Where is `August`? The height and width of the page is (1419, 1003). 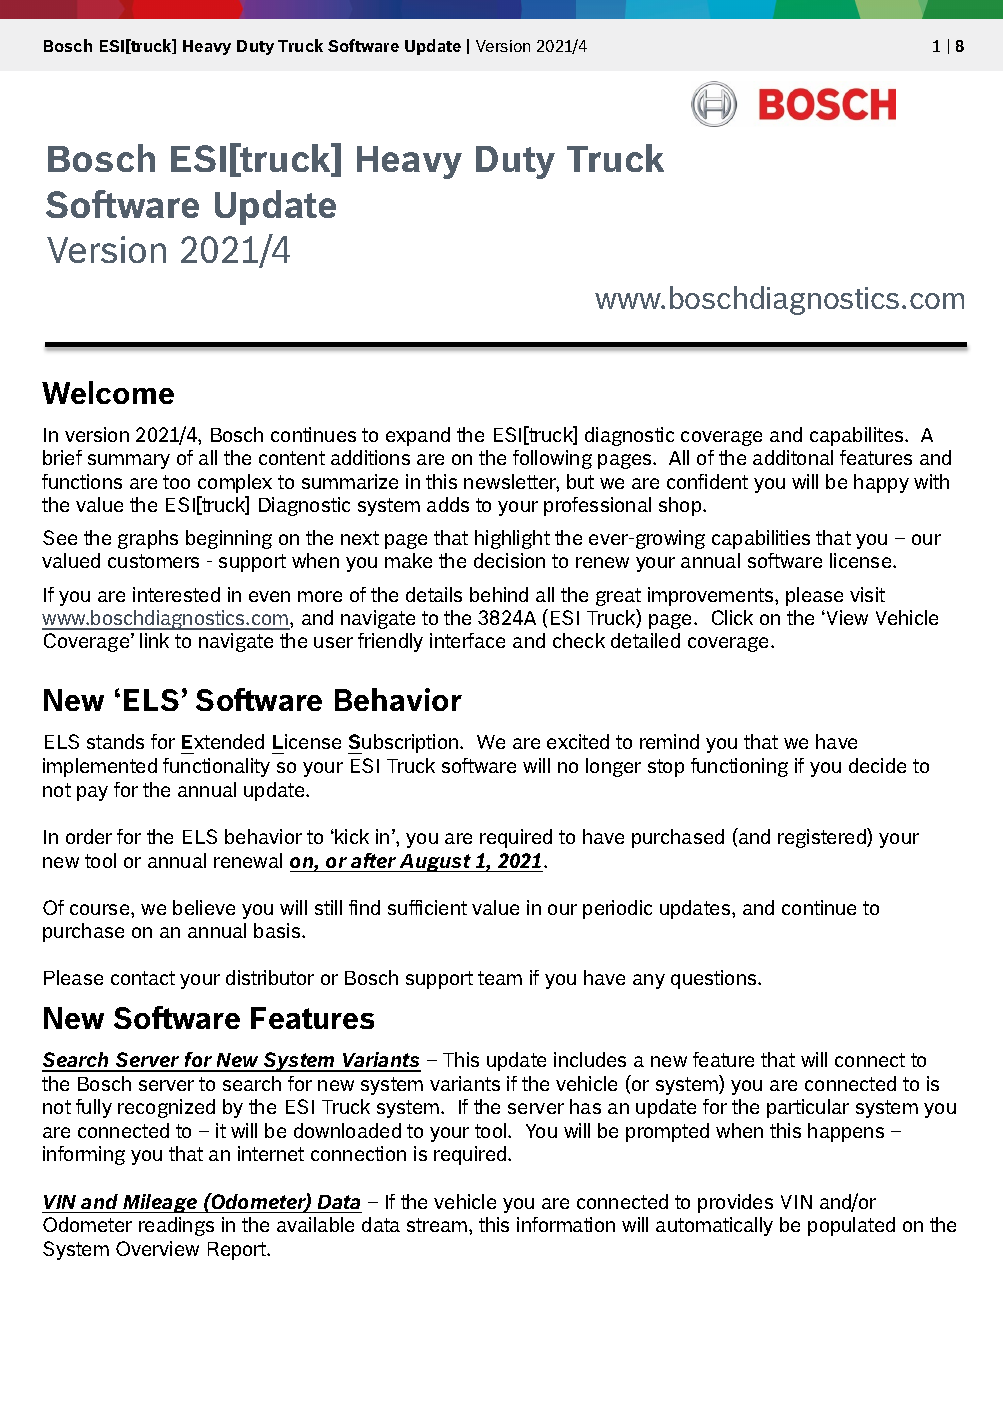
August is located at coordinates (435, 863).
